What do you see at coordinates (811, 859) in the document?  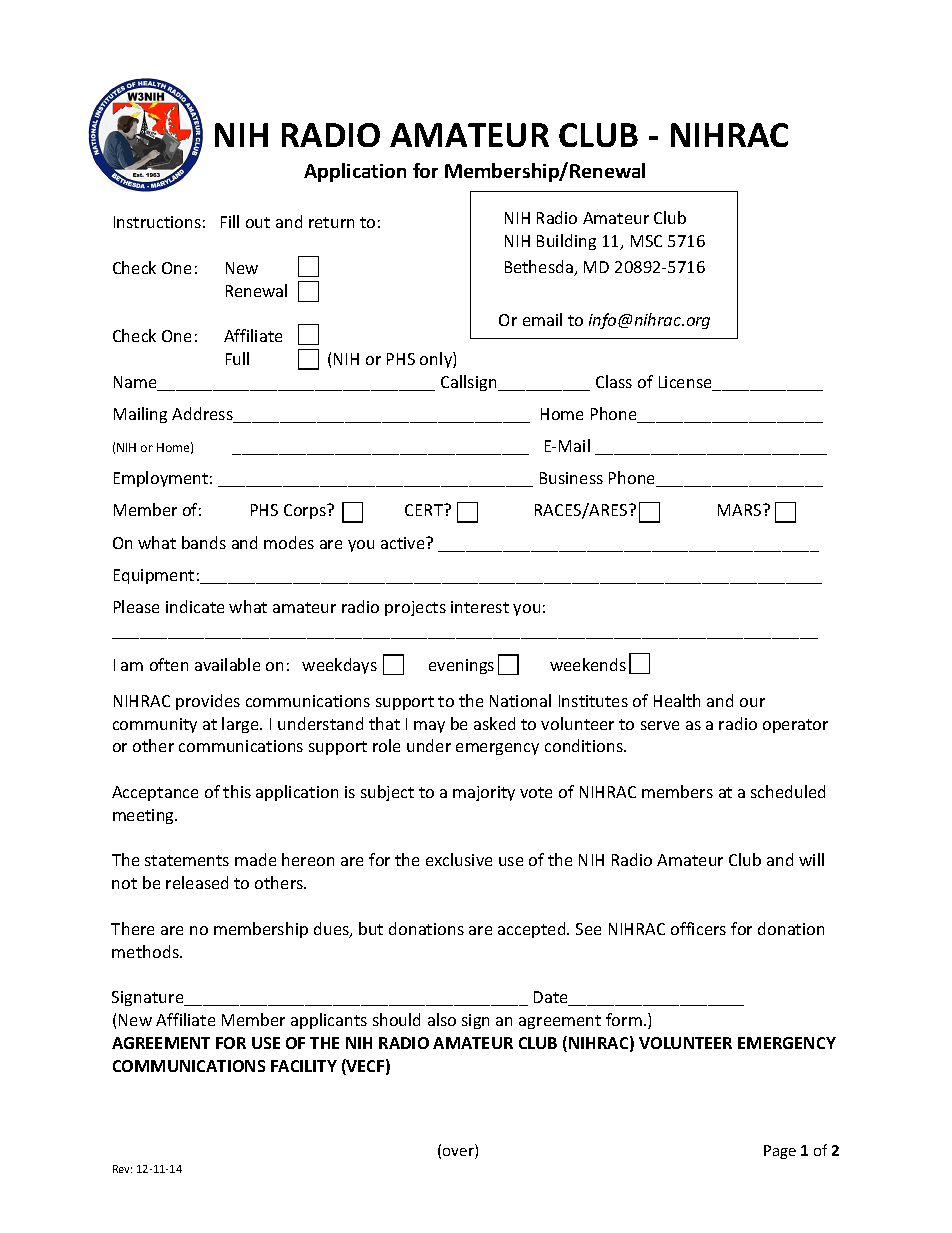 I see `will` at bounding box center [811, 859].
